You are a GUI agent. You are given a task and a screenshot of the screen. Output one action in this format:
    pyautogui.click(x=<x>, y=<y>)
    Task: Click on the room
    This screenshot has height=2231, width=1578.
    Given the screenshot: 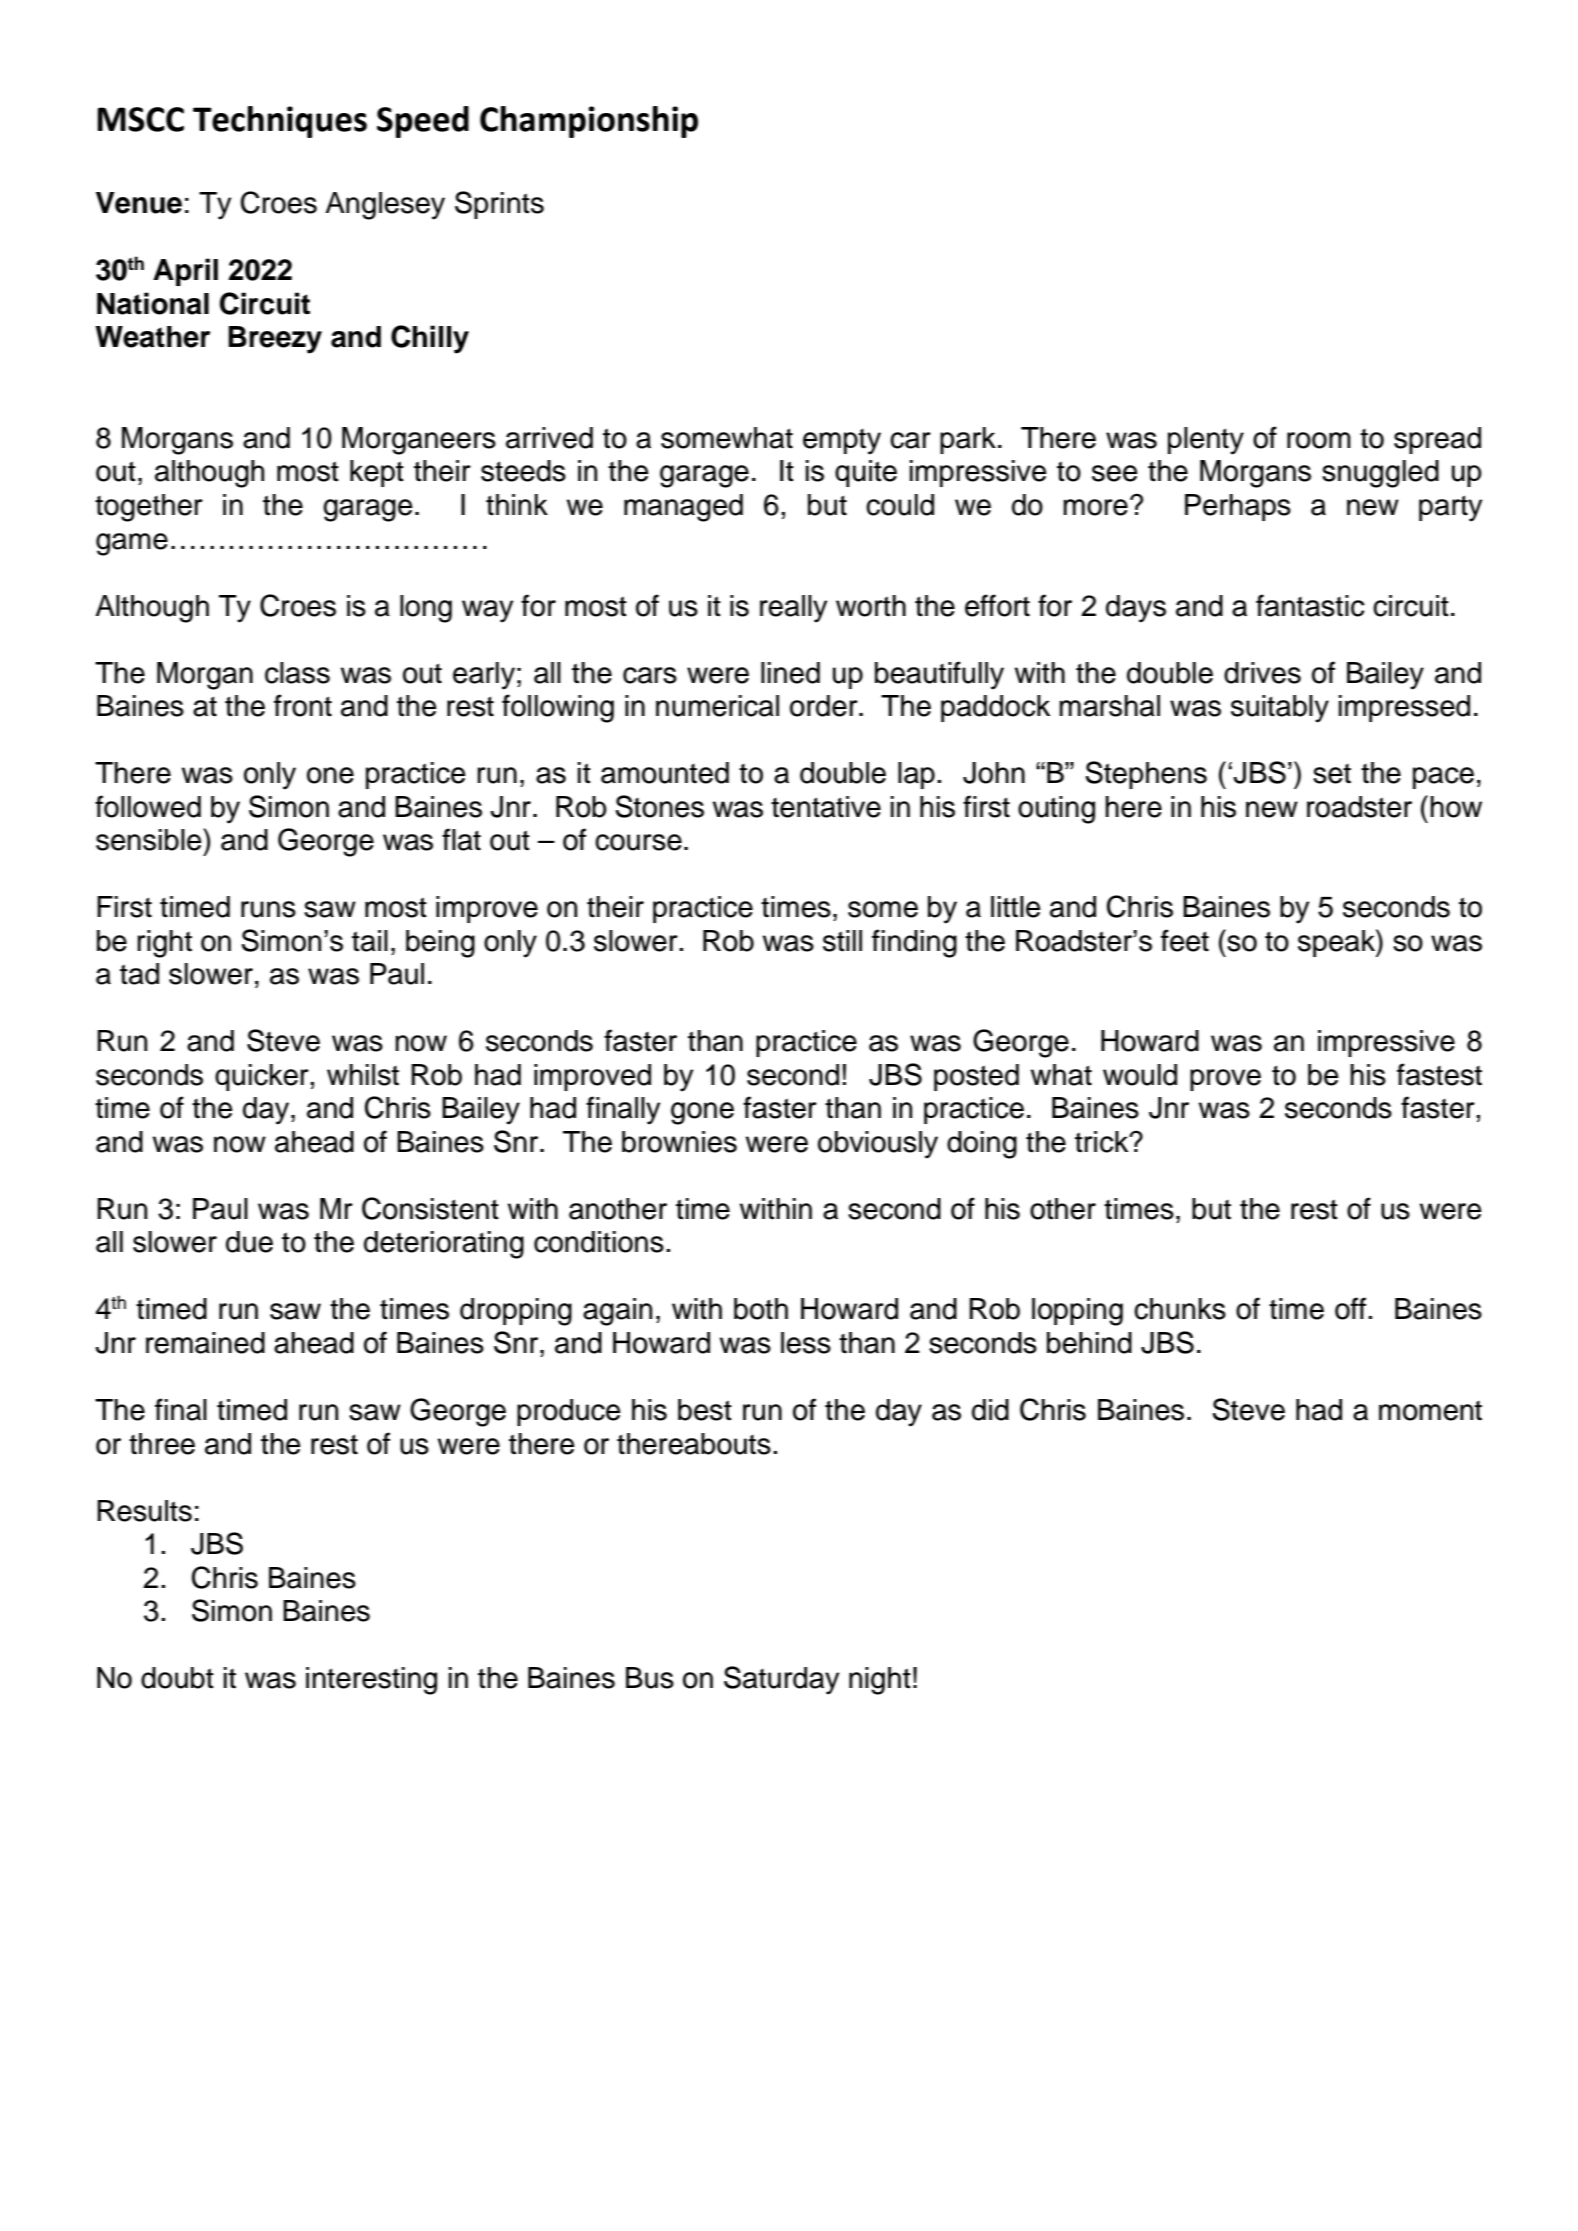 What is the action you would take?
    pyautogui.click(x=1319, y=440)
